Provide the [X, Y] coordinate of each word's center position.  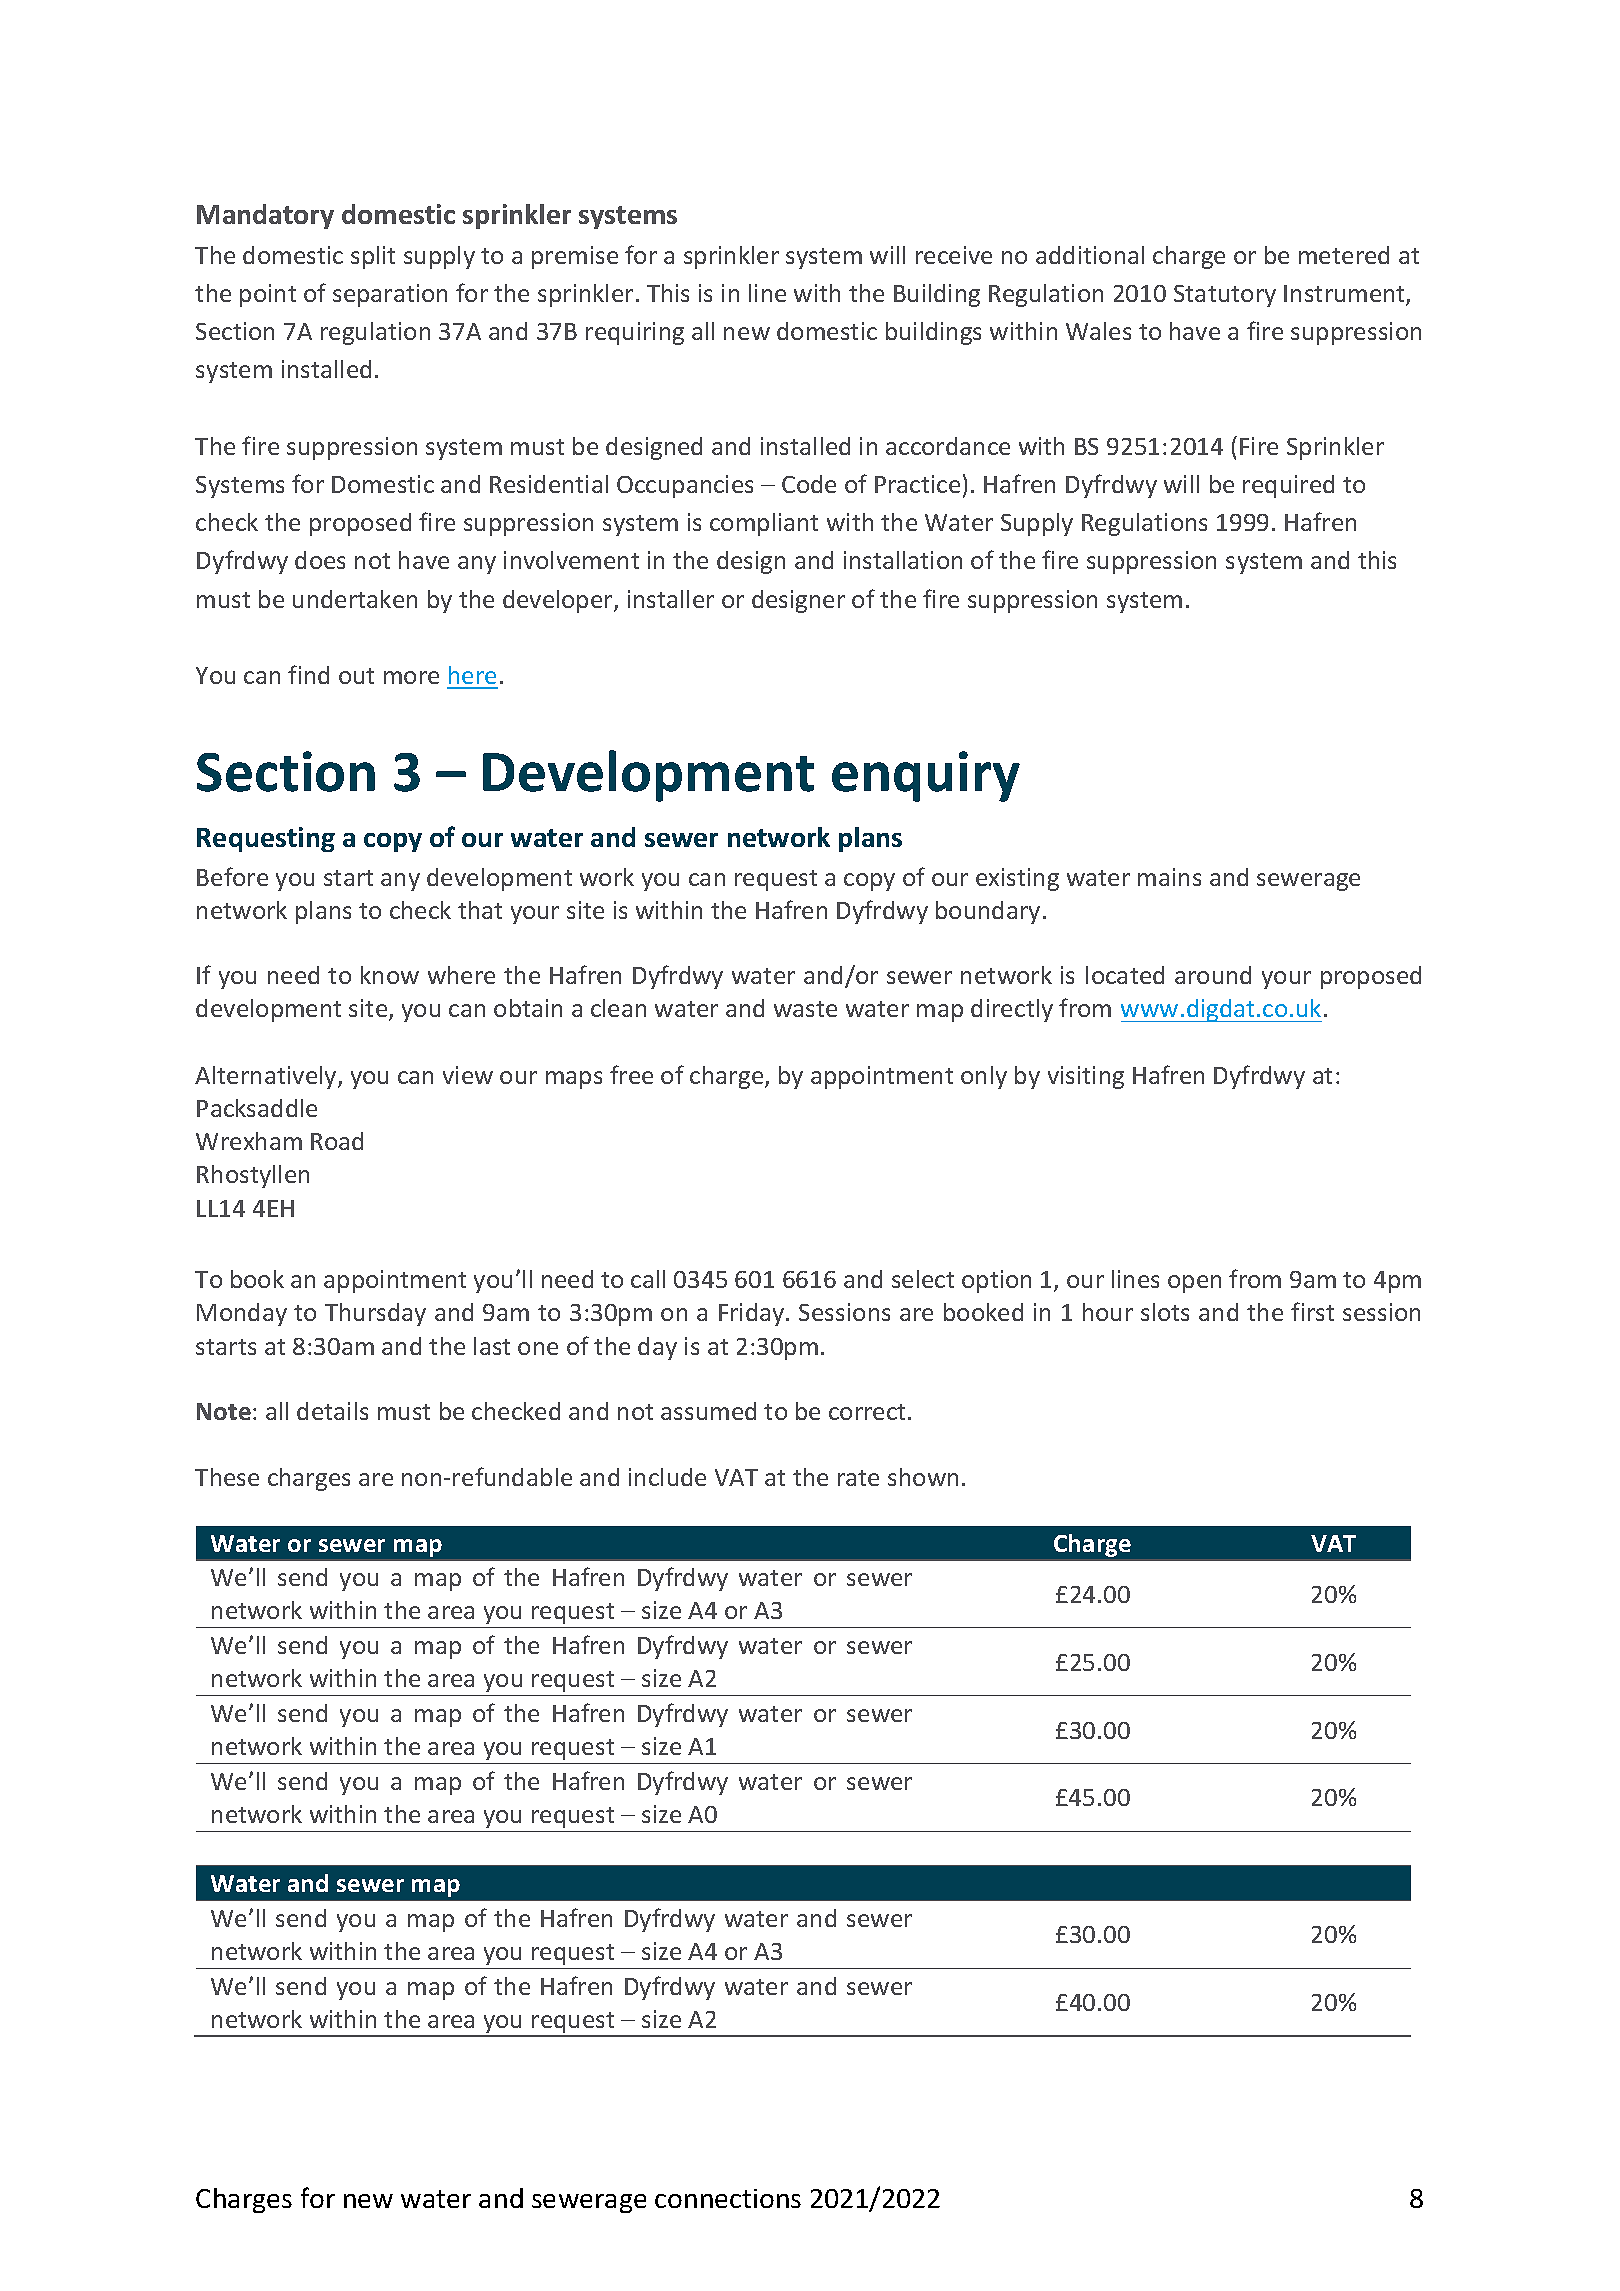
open [1194, 1284]
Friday [753, 1314]
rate [858, 1478]
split [373, 257]
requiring [635, 333]
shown [923, 1477]
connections [728, 2198]
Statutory [1225, 296]
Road [337, 1141]
